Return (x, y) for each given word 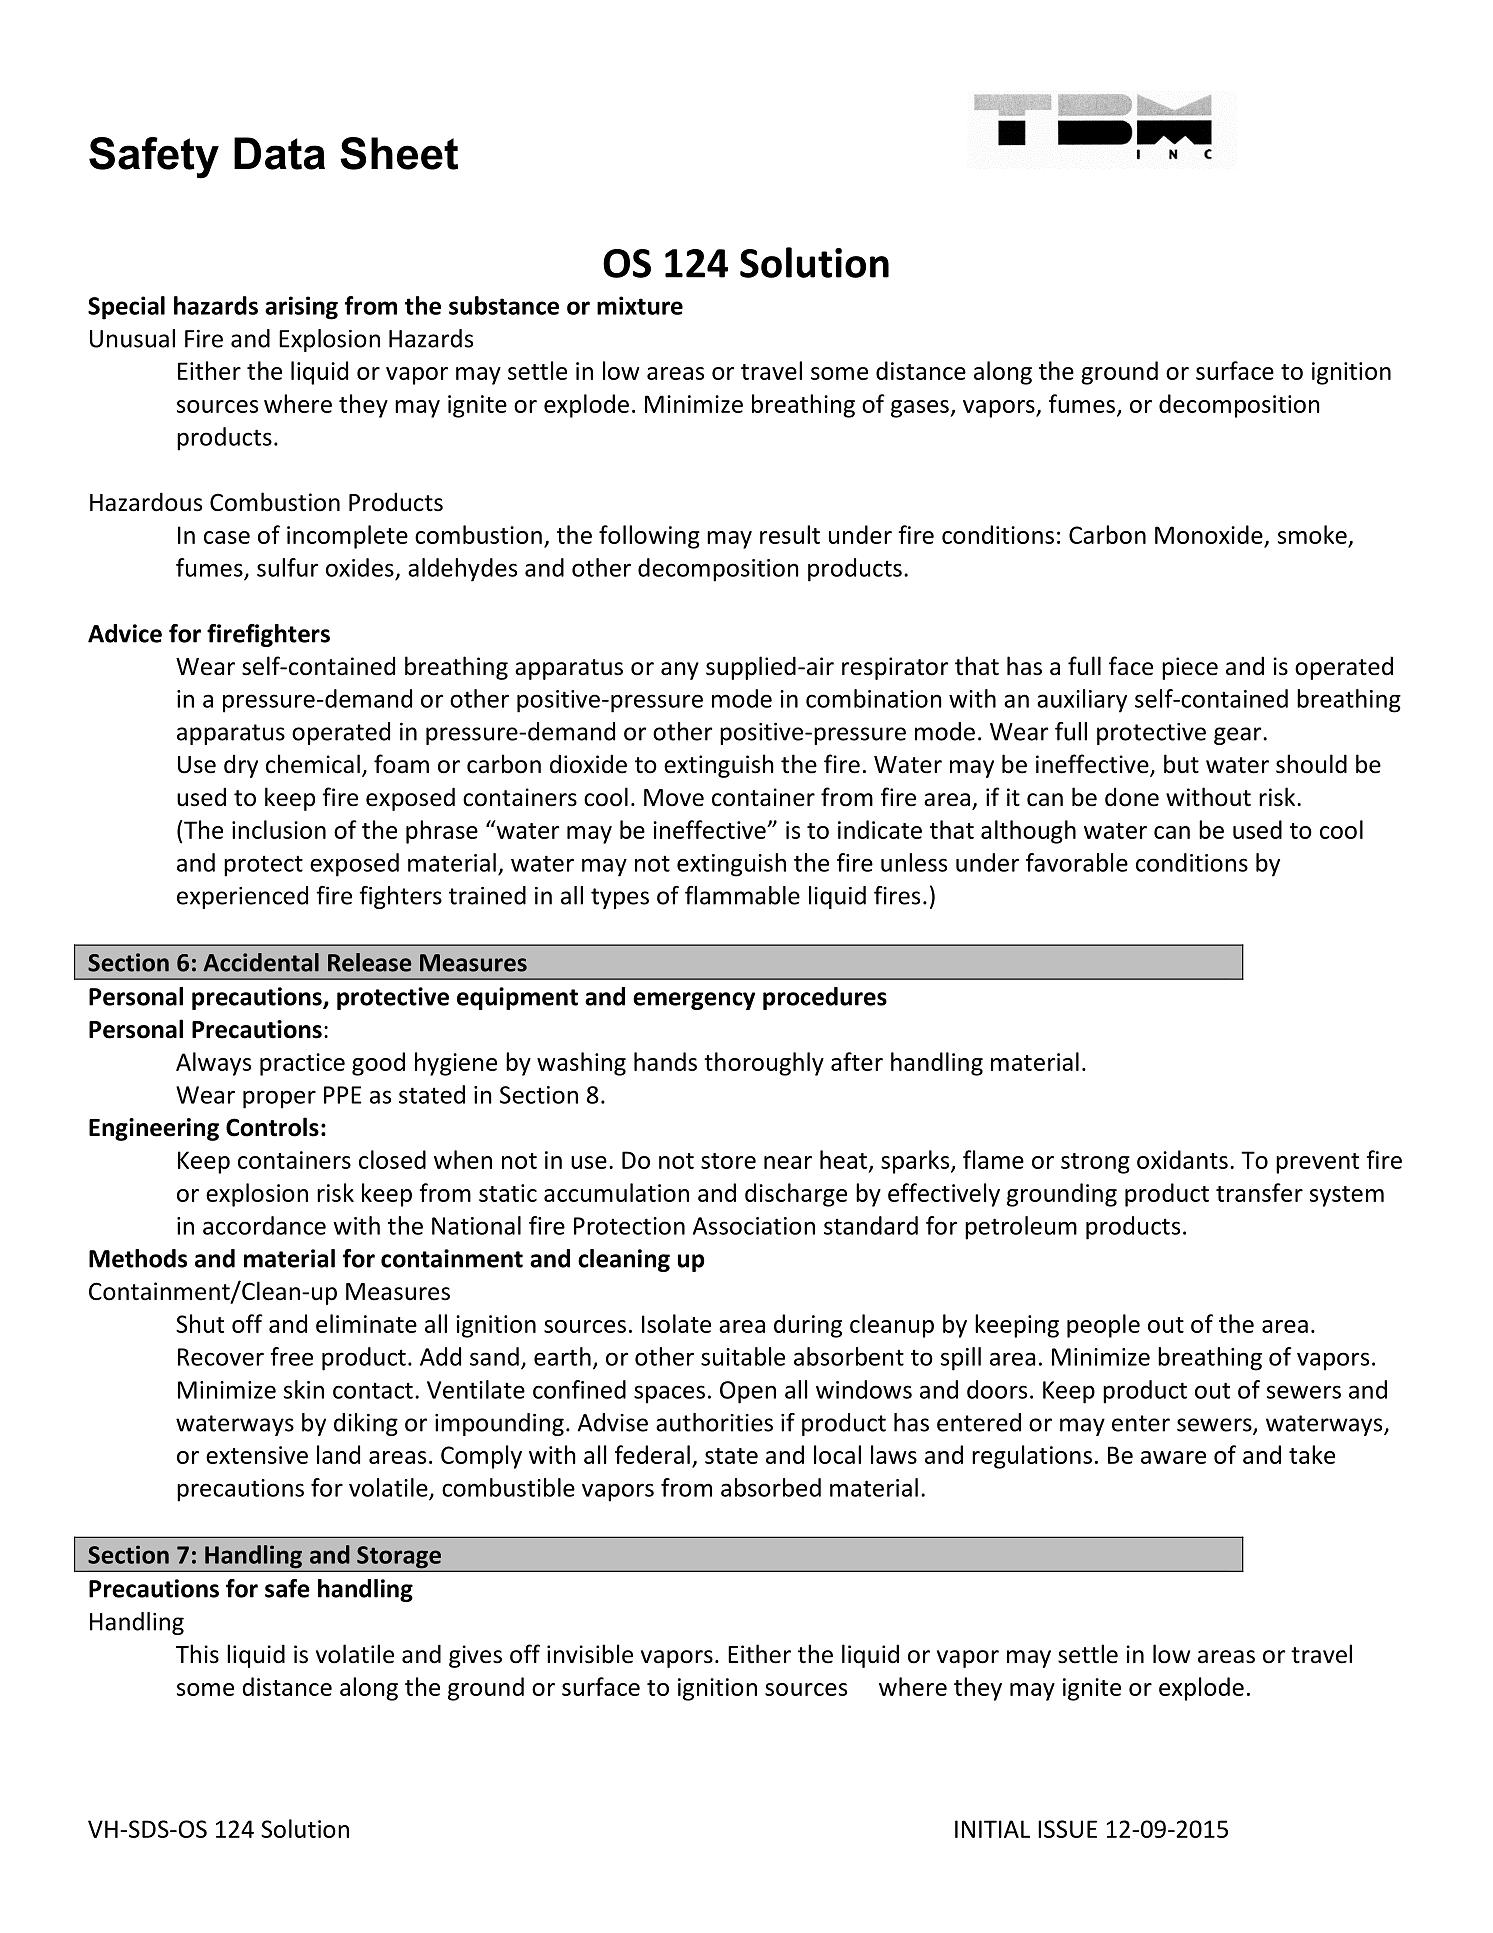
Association (754, 1226)
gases (921, 409)
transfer (1259, 1192)
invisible (590, 1654)
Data (279, 153)
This (197, 1654)
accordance (264, 1225)
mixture (640, 305)
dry (241, 766)
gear (1239, 736)
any (680, 671)
